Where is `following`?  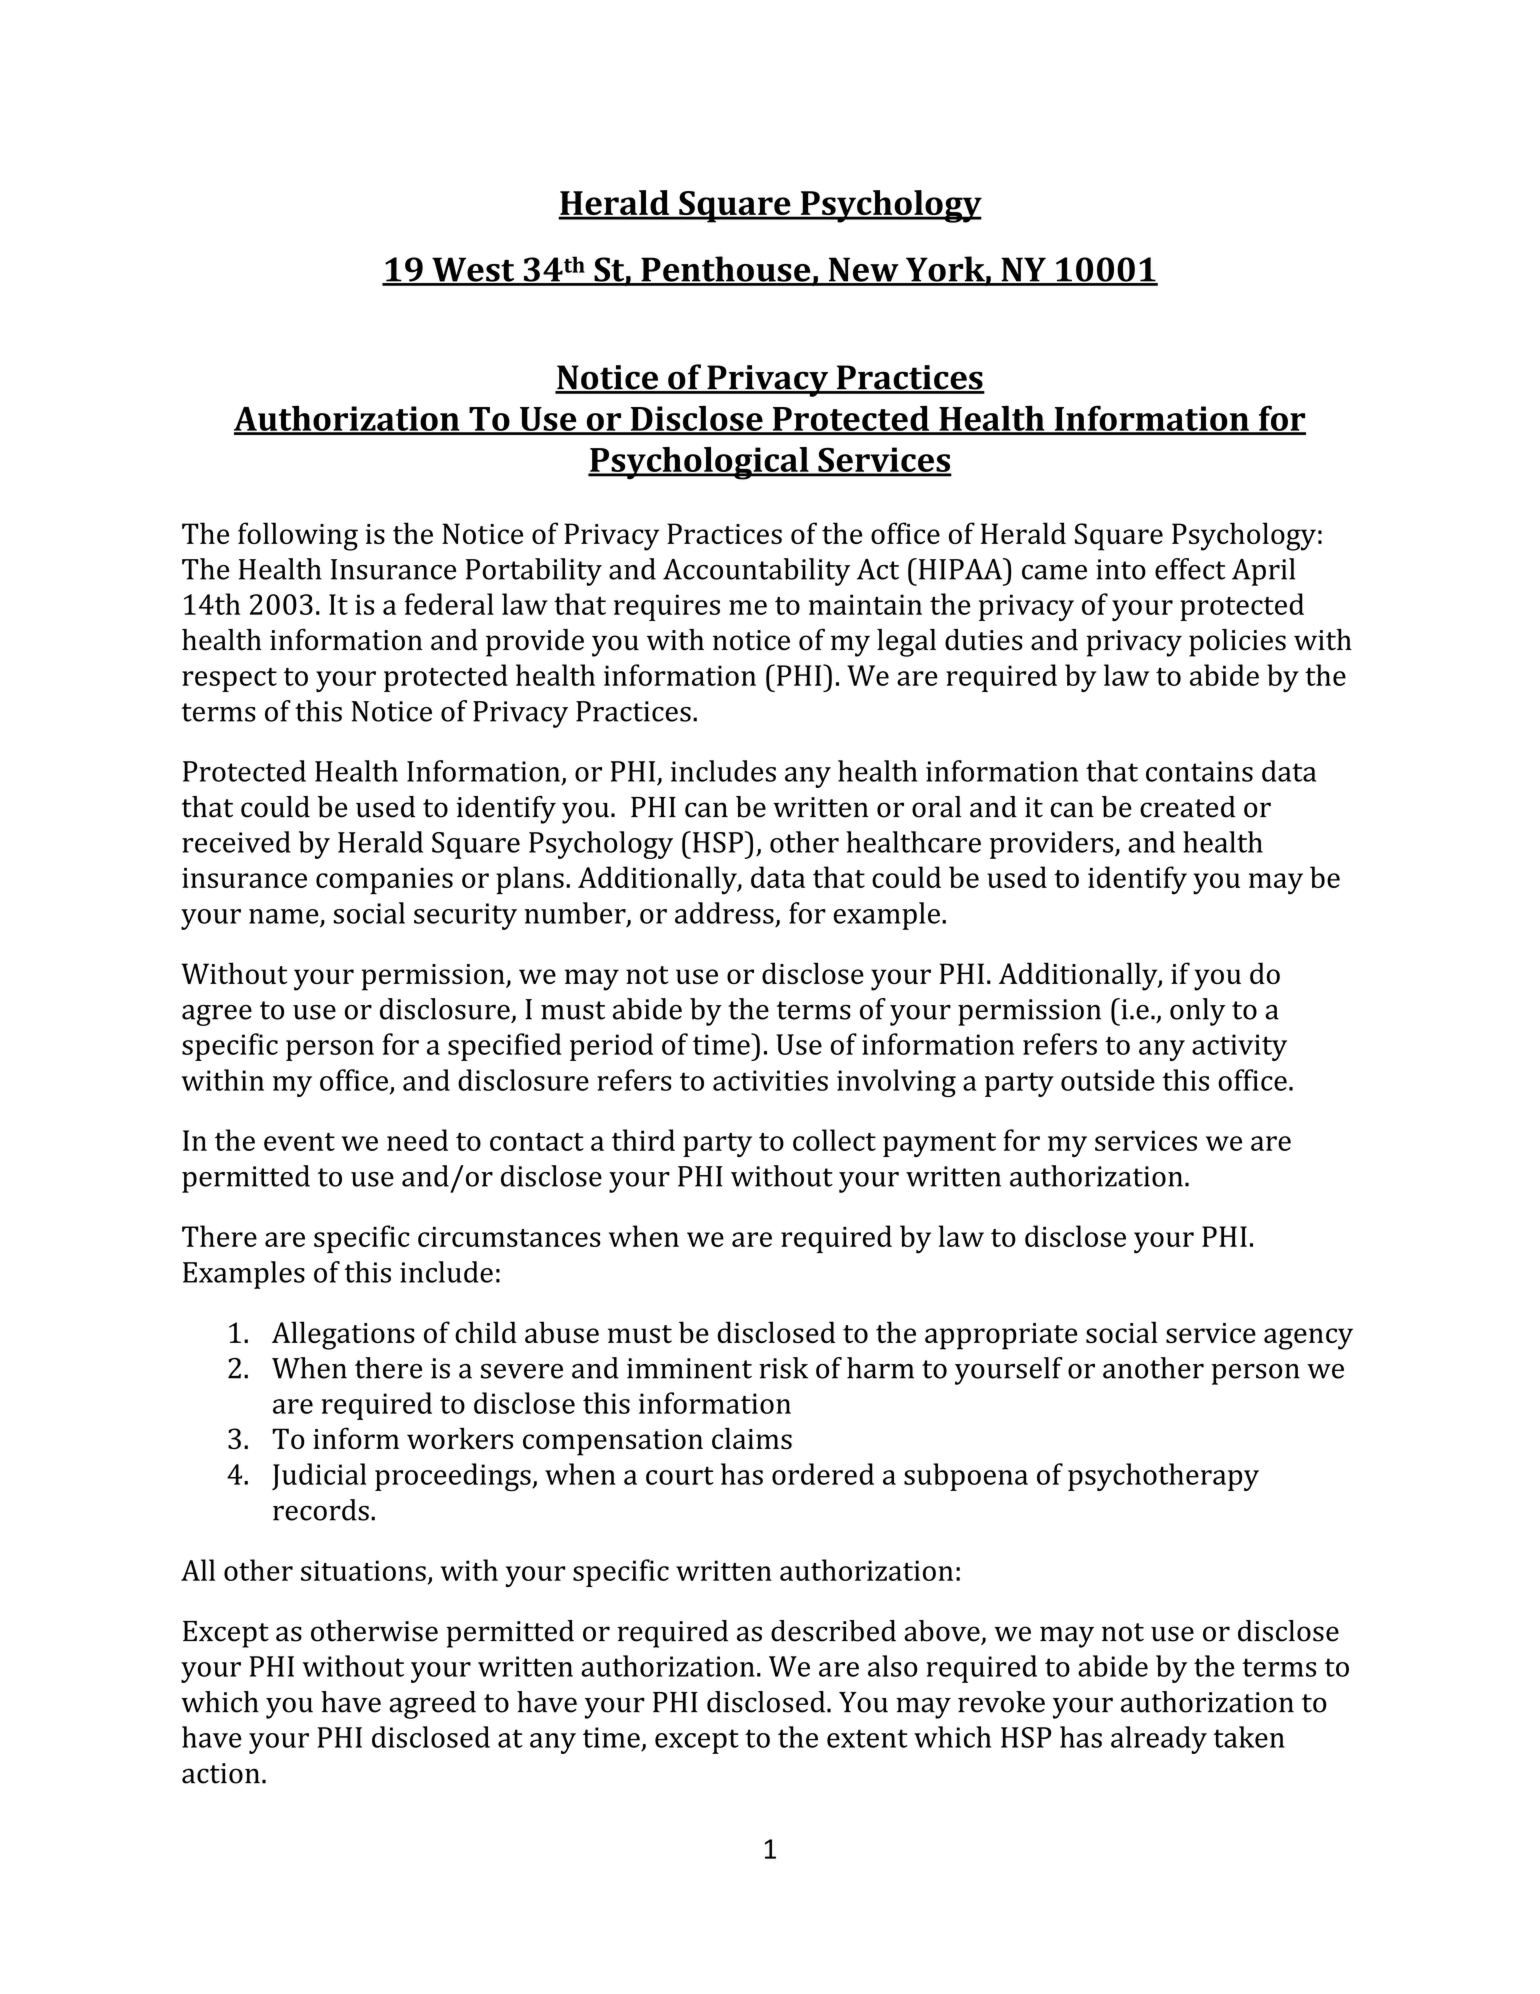
following is located at coordinates (298, 536).
